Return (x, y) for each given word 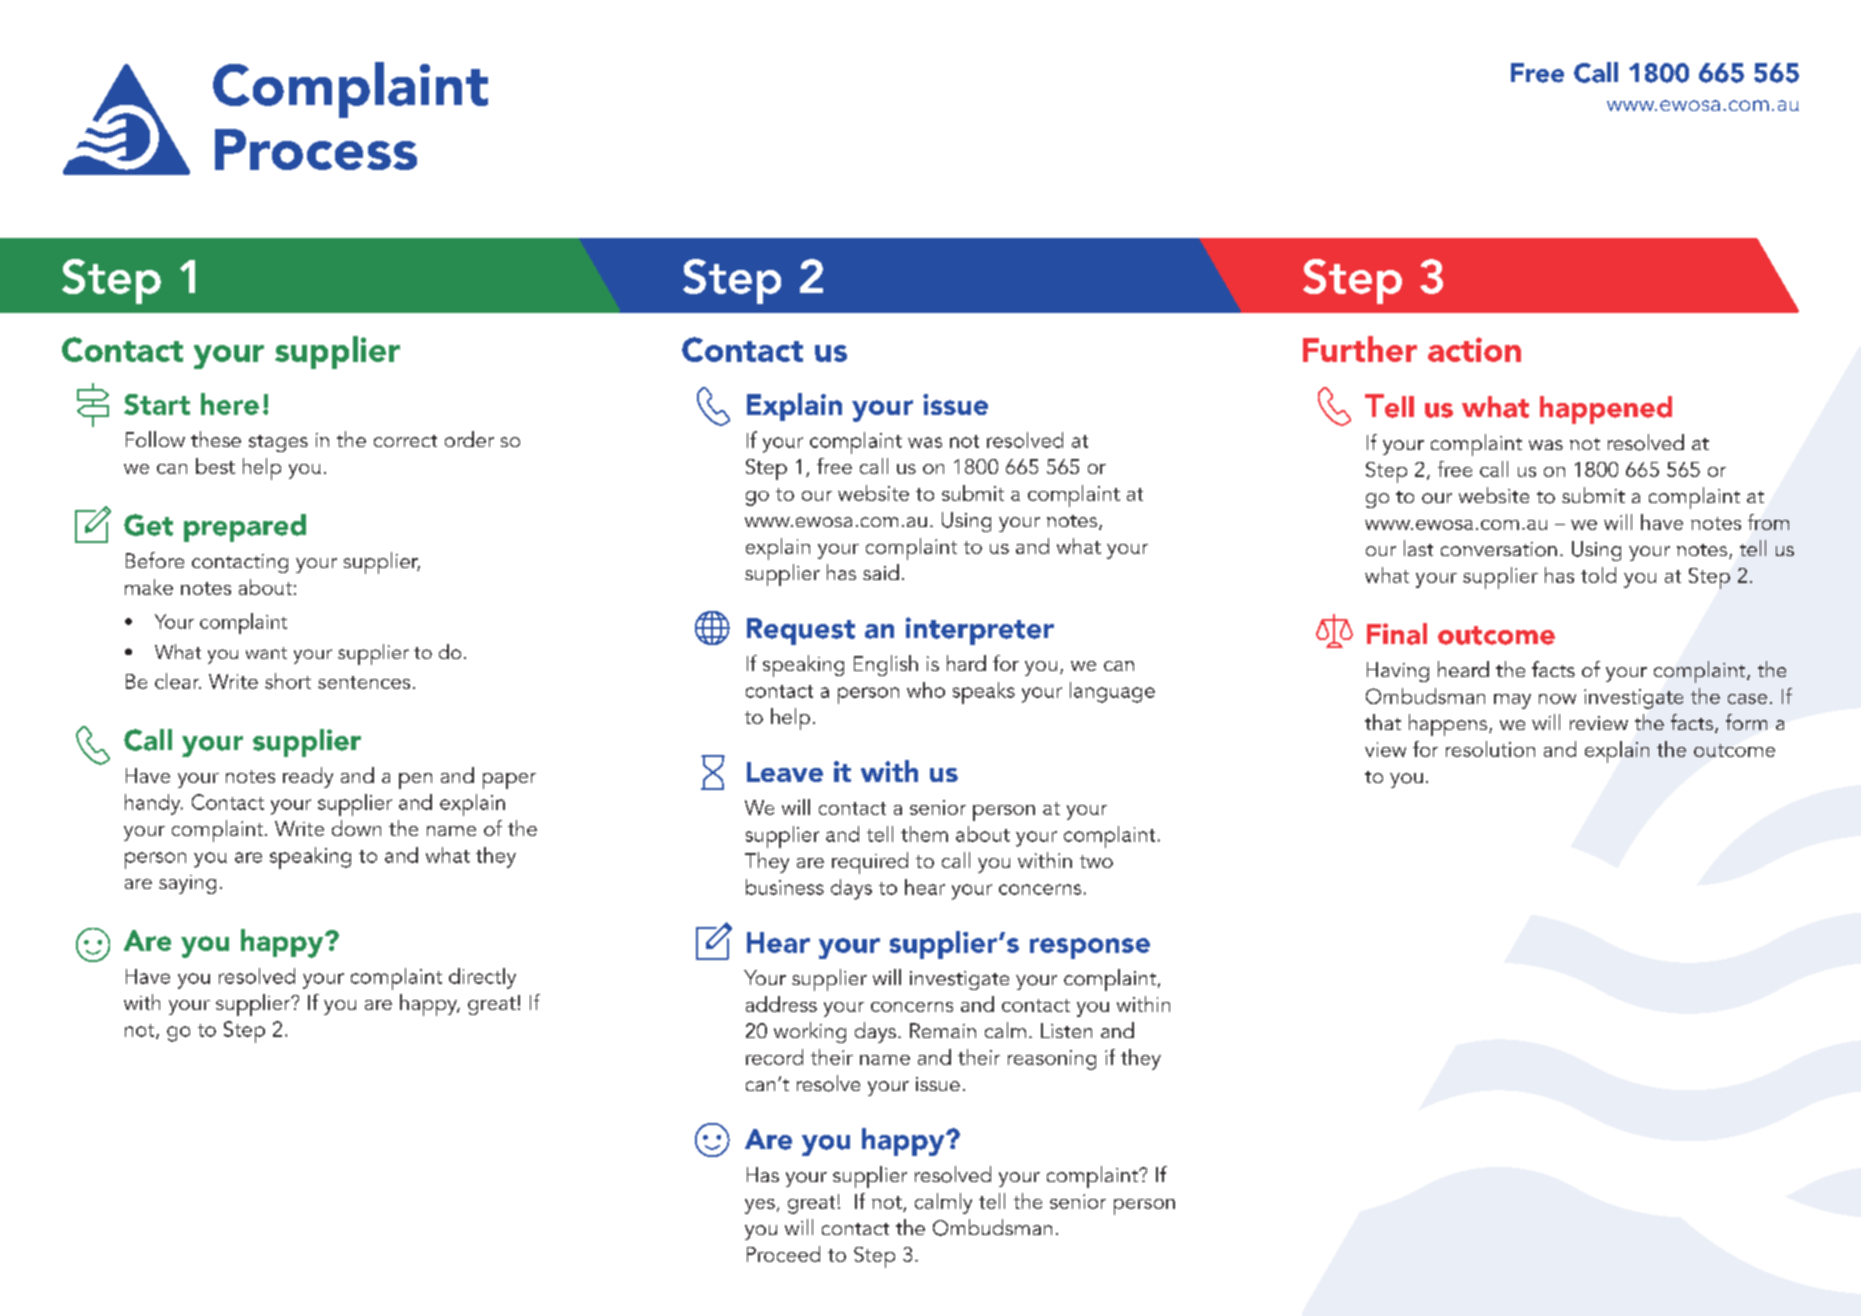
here (230, 404)
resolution (1490, 749)
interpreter (980, 631)
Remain (943, 1030)
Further (1360, 349)
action (1474, 349)
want (266, 653)
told (1598, 575)
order (469, 439)
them (924, 834)
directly (482, 978)
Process (316, 149)
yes (760, 1206)
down (356, 828)
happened (1606, 410)
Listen (1066, 1030)
